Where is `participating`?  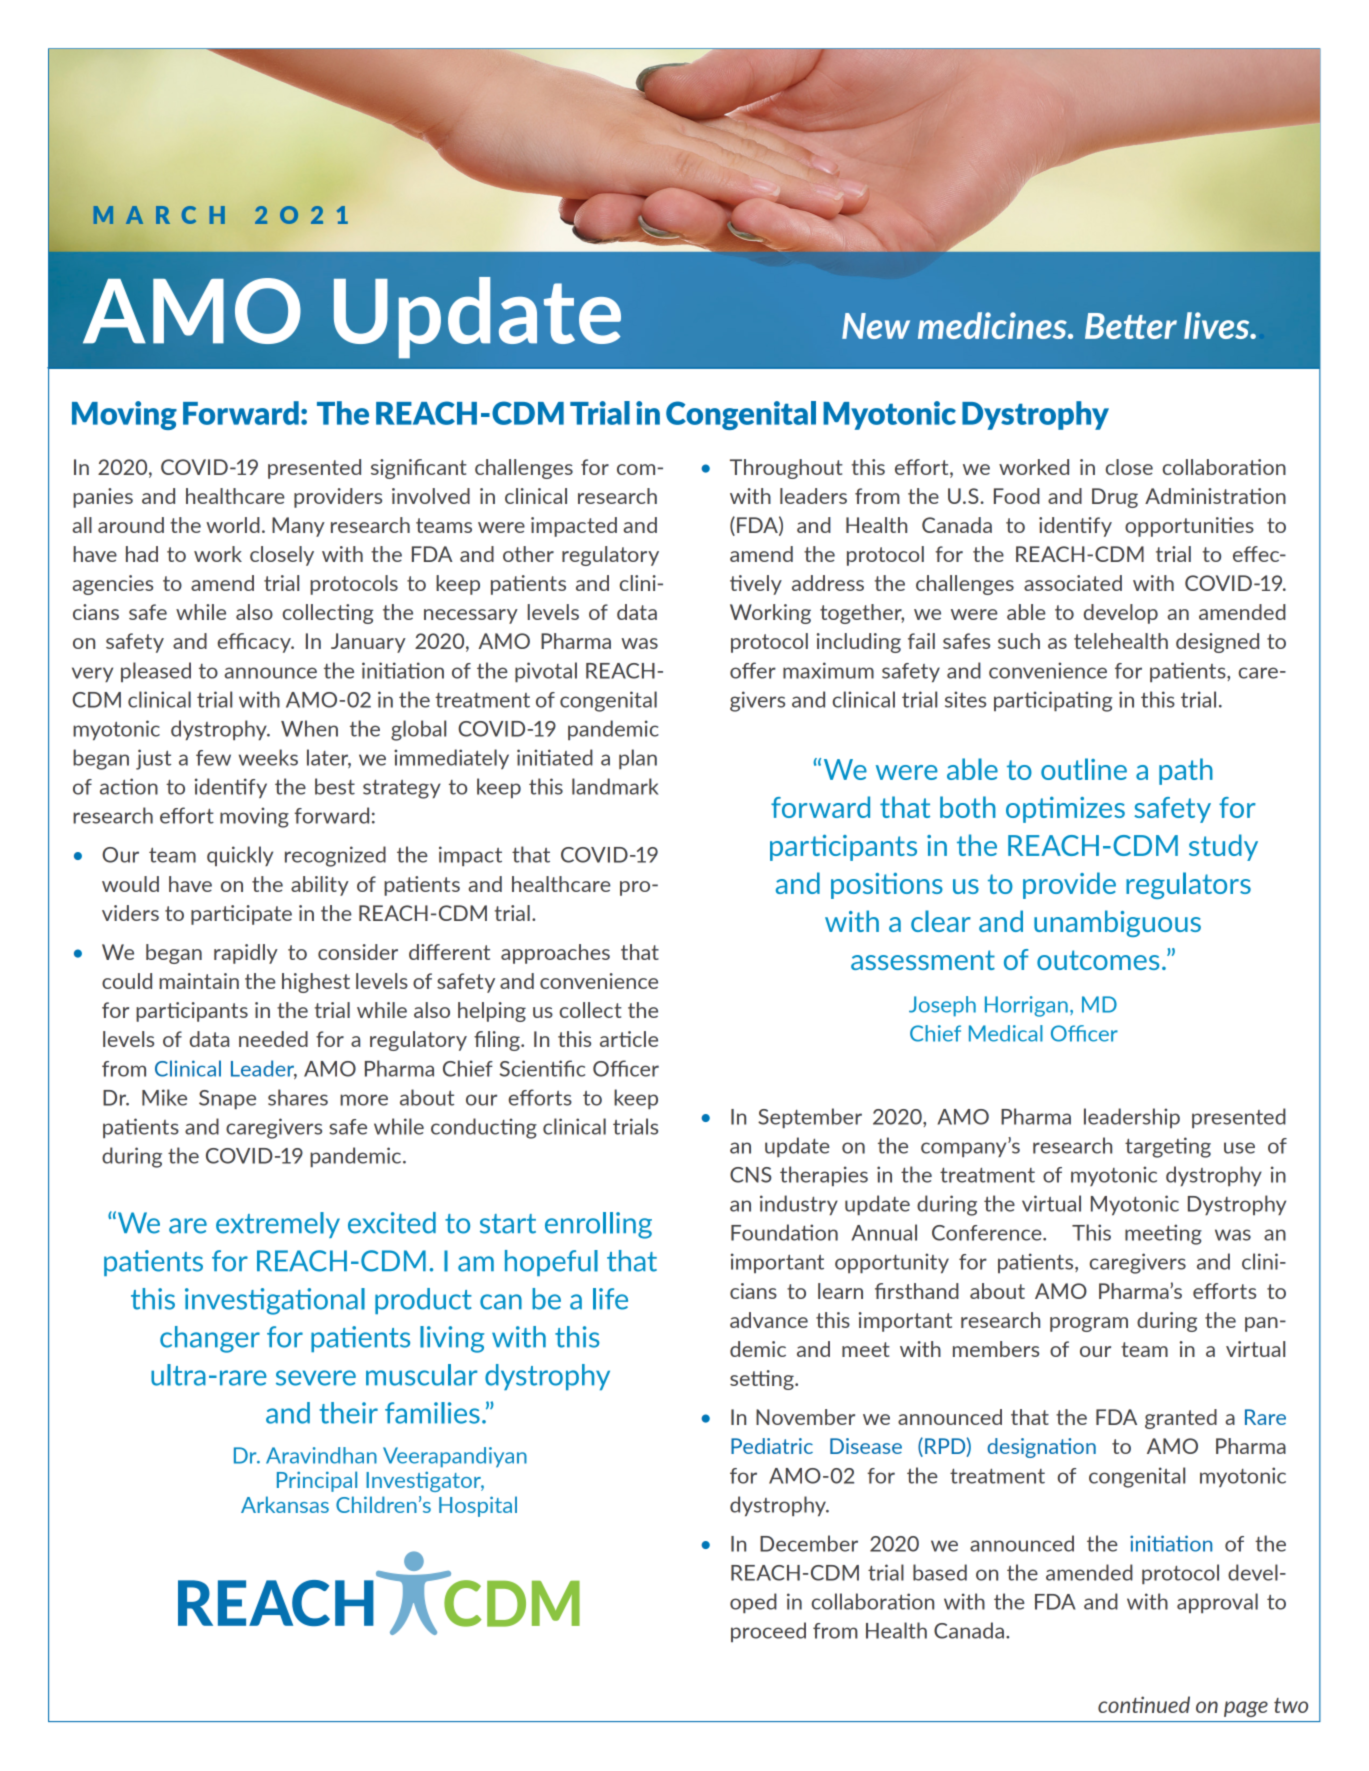 participating is located at coordinates (1053, 701).
